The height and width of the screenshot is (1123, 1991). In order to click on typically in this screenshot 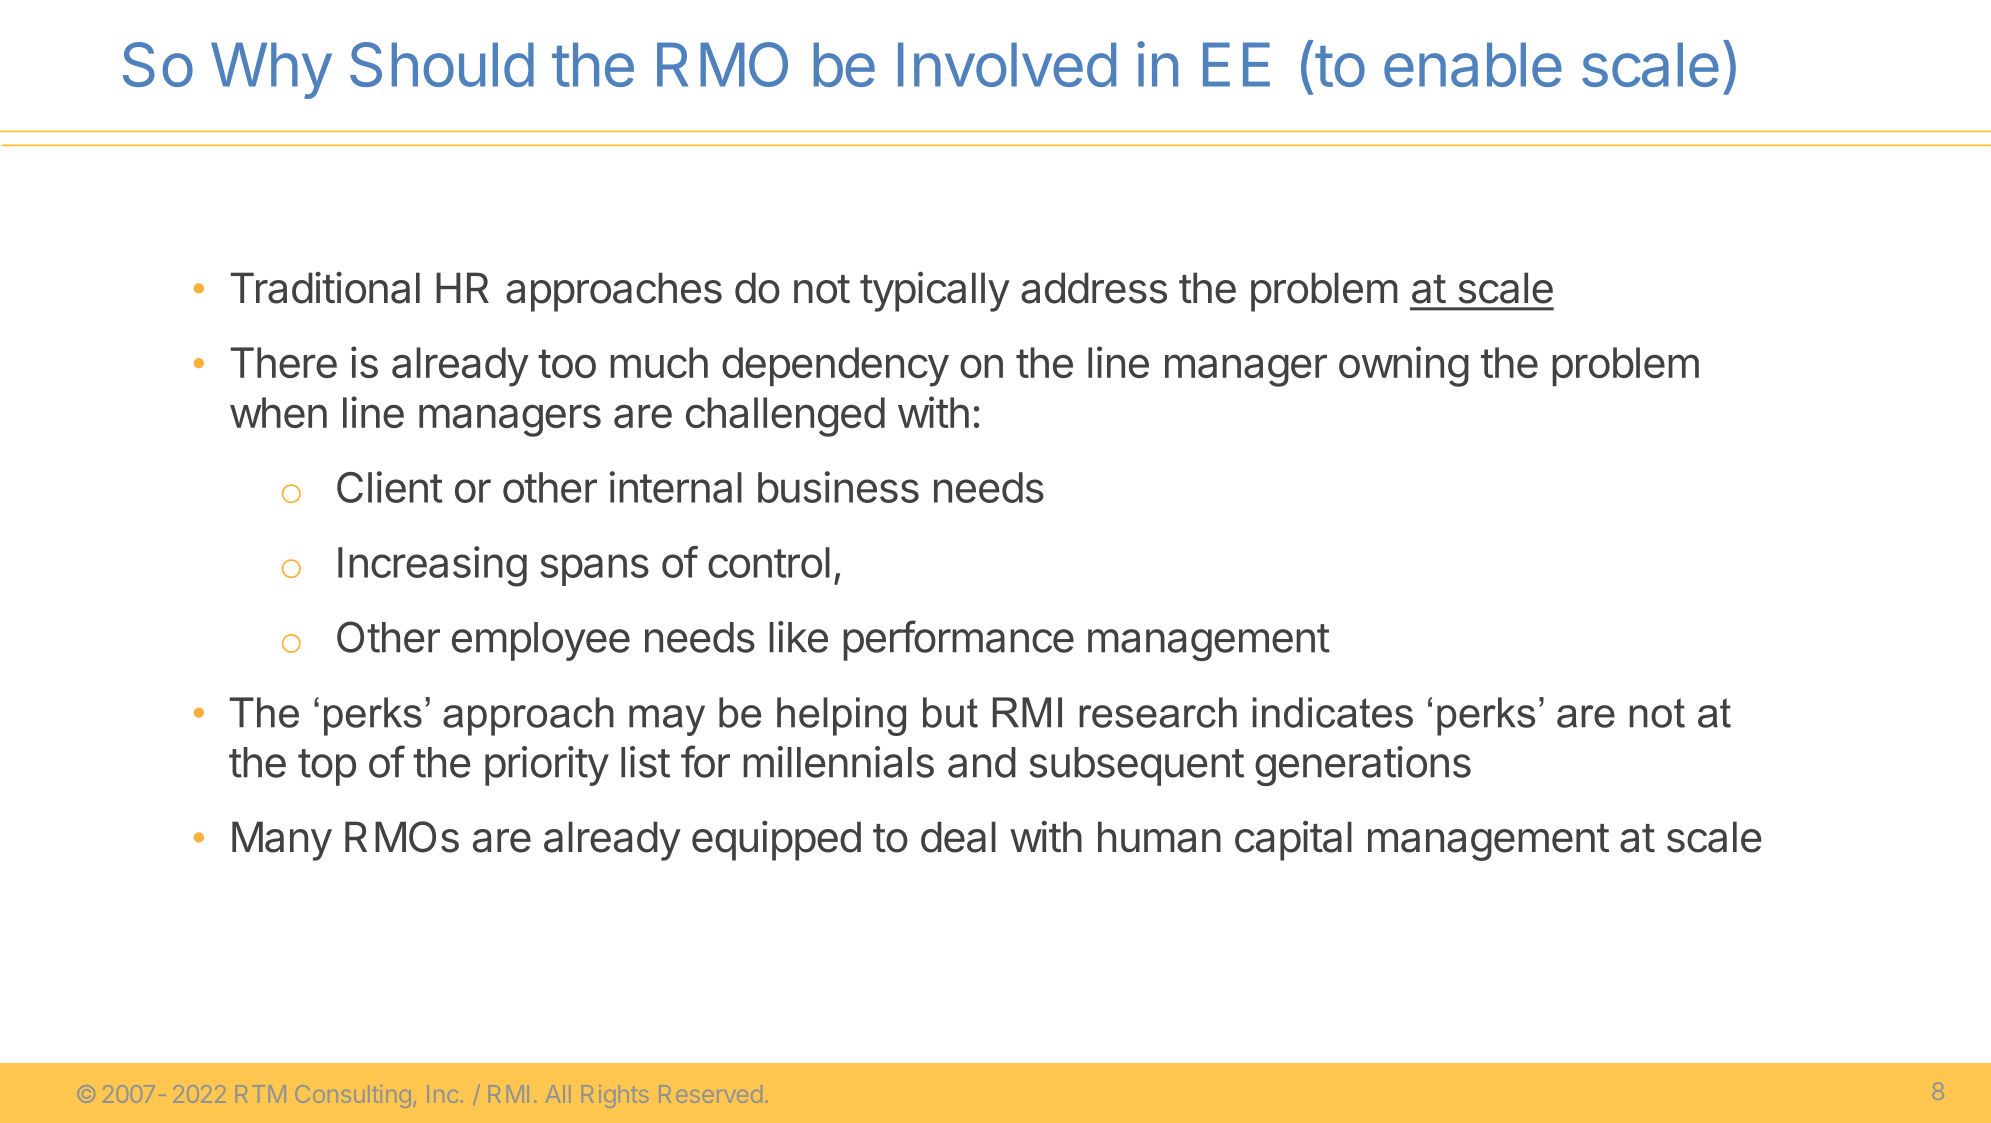, I will do `click(935, 291)`.
